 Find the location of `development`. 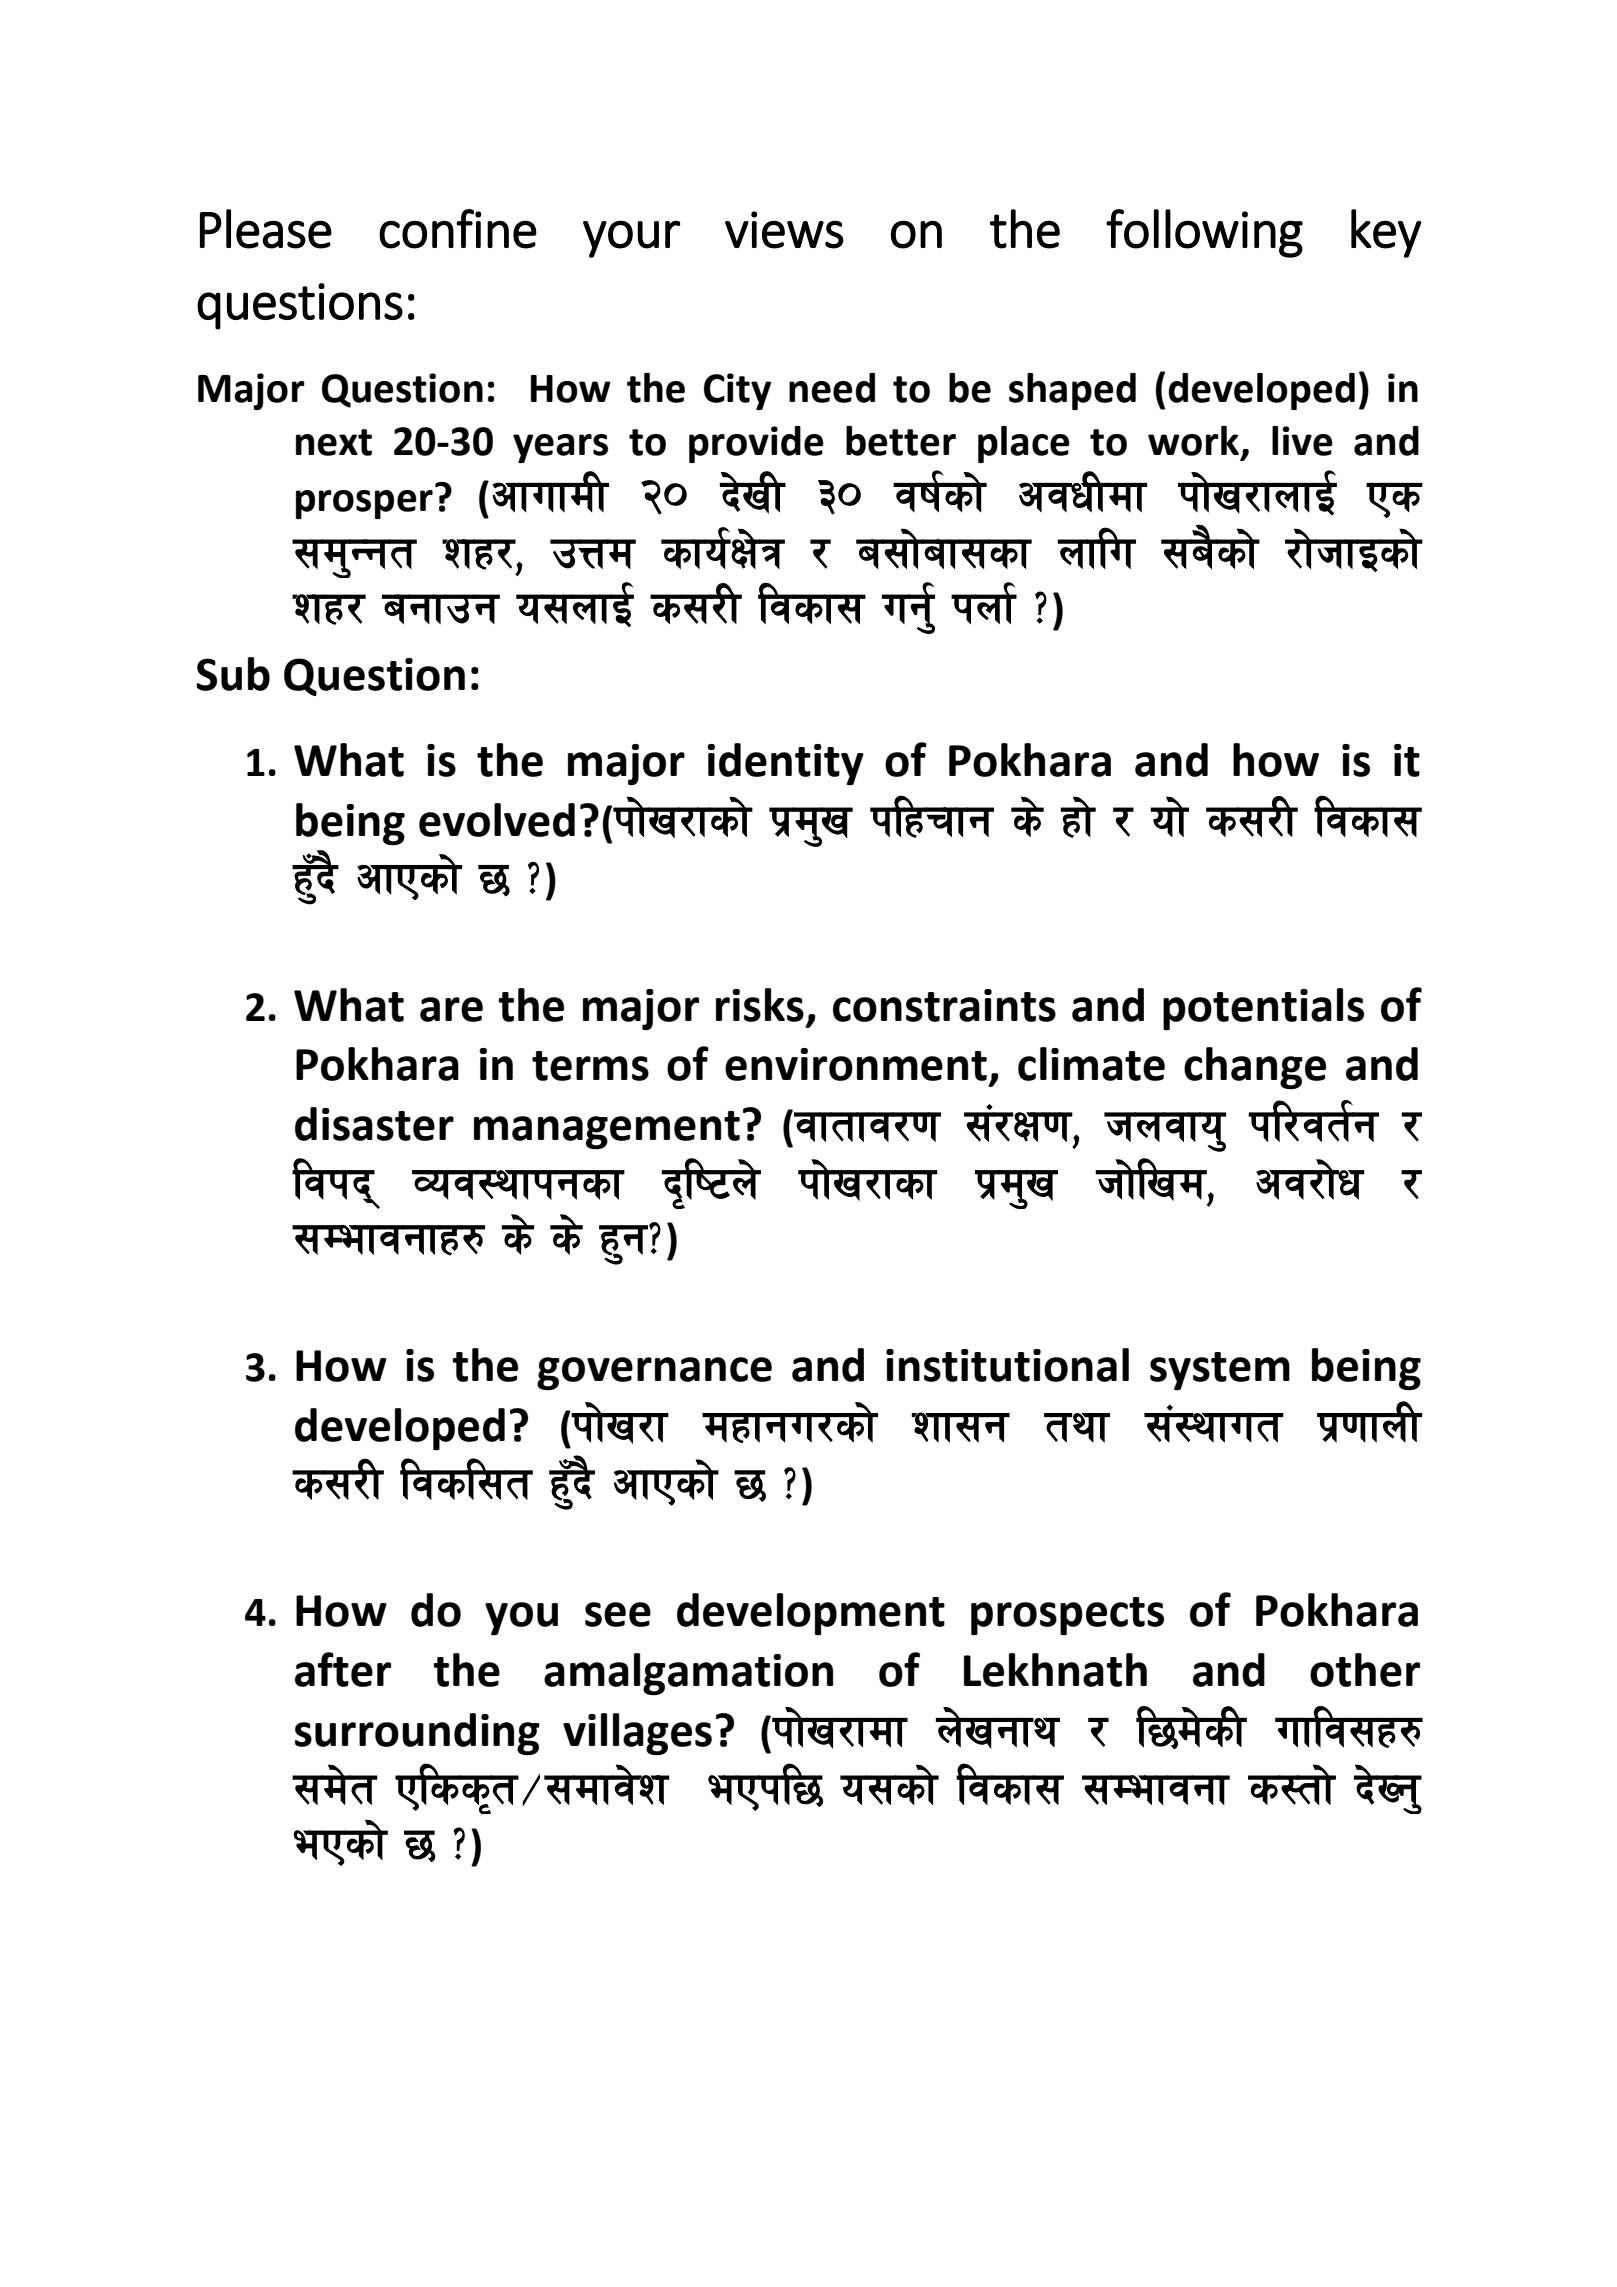

development is located at coordinates (811, 1614).
